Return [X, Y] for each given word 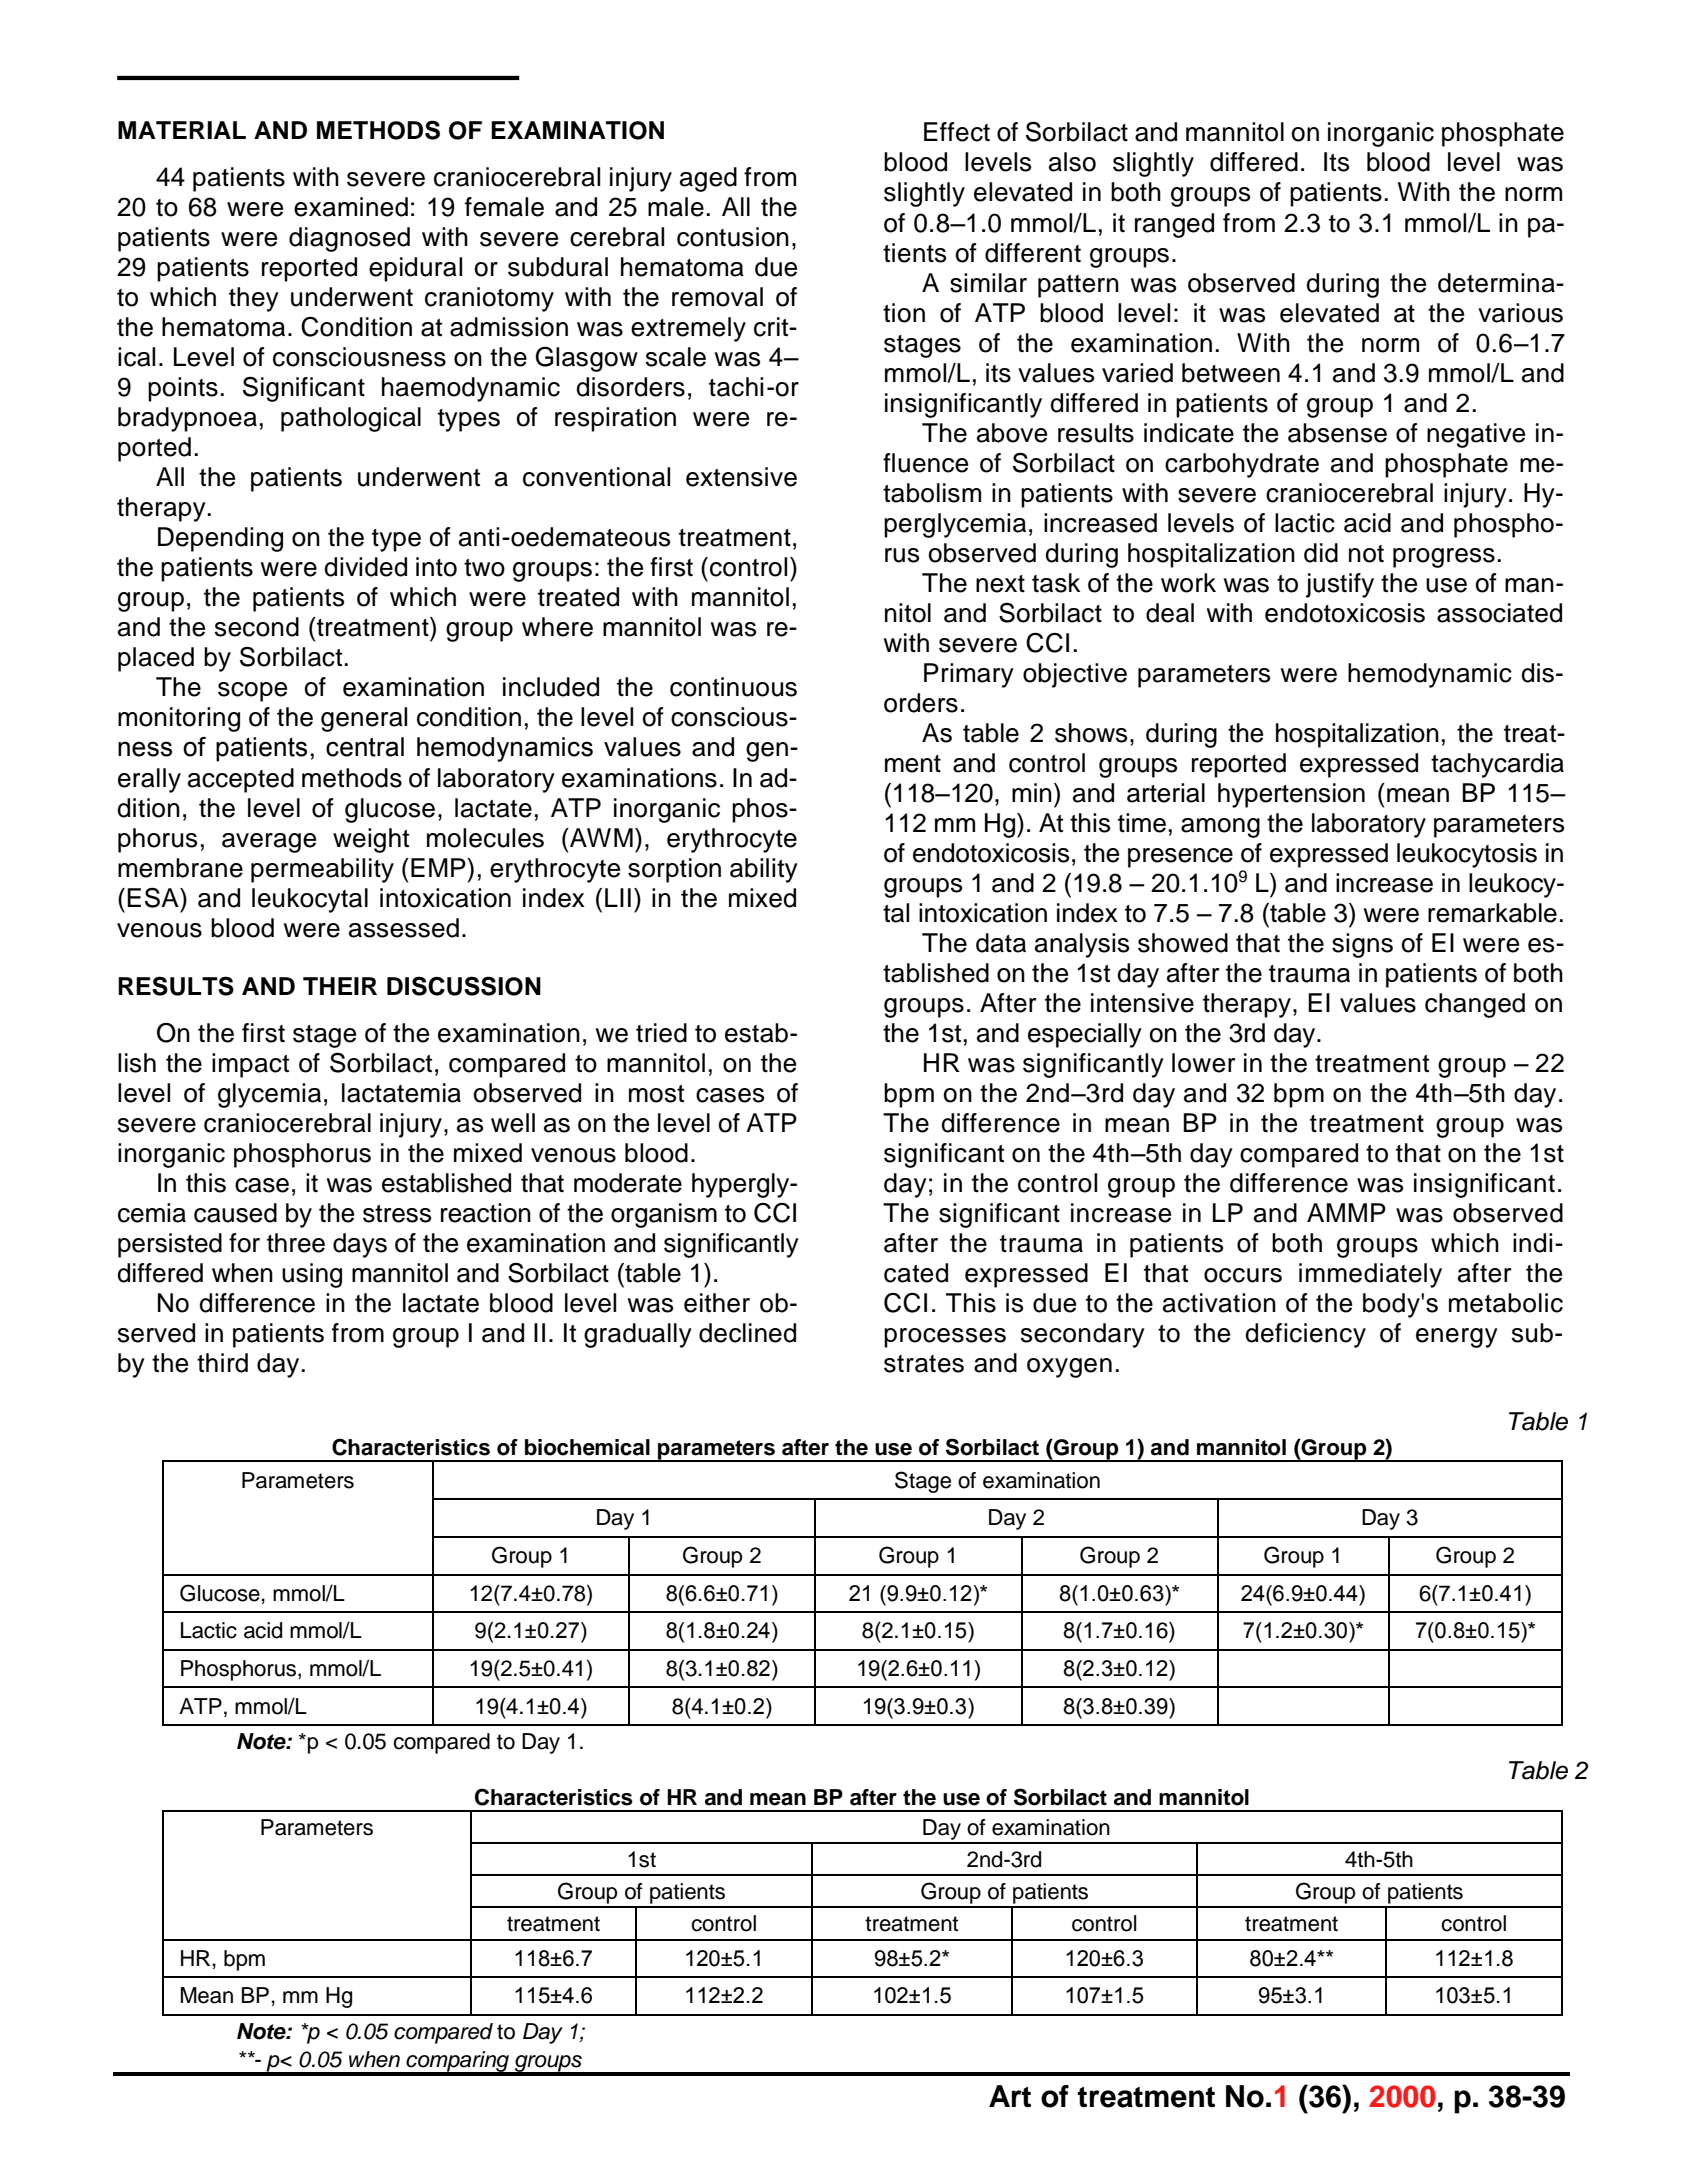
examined [351, 207]
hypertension [1291, 795]
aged [708, 179]
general [364, 719]
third [222, 1363]
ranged [1174, 225]
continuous [733, 687]
